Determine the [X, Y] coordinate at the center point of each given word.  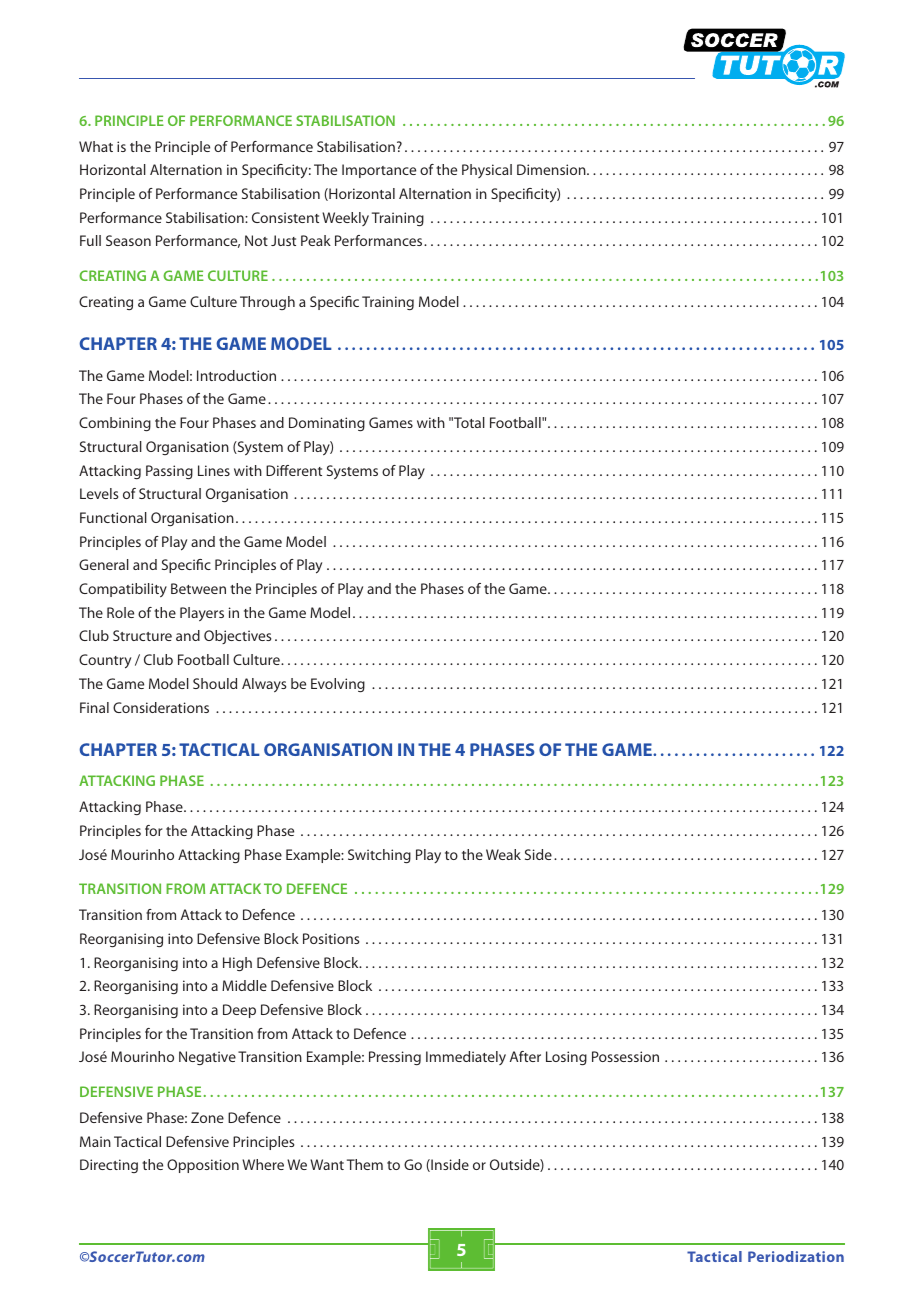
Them [365, 1164]
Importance [379, 171]
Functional [113, 517]
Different [294, 470]
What [96, 146]
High [237, 964]
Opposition [203, 1166]
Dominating [327, 424]
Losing [566, 1058]
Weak [503, 854]
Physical [487, 171]
